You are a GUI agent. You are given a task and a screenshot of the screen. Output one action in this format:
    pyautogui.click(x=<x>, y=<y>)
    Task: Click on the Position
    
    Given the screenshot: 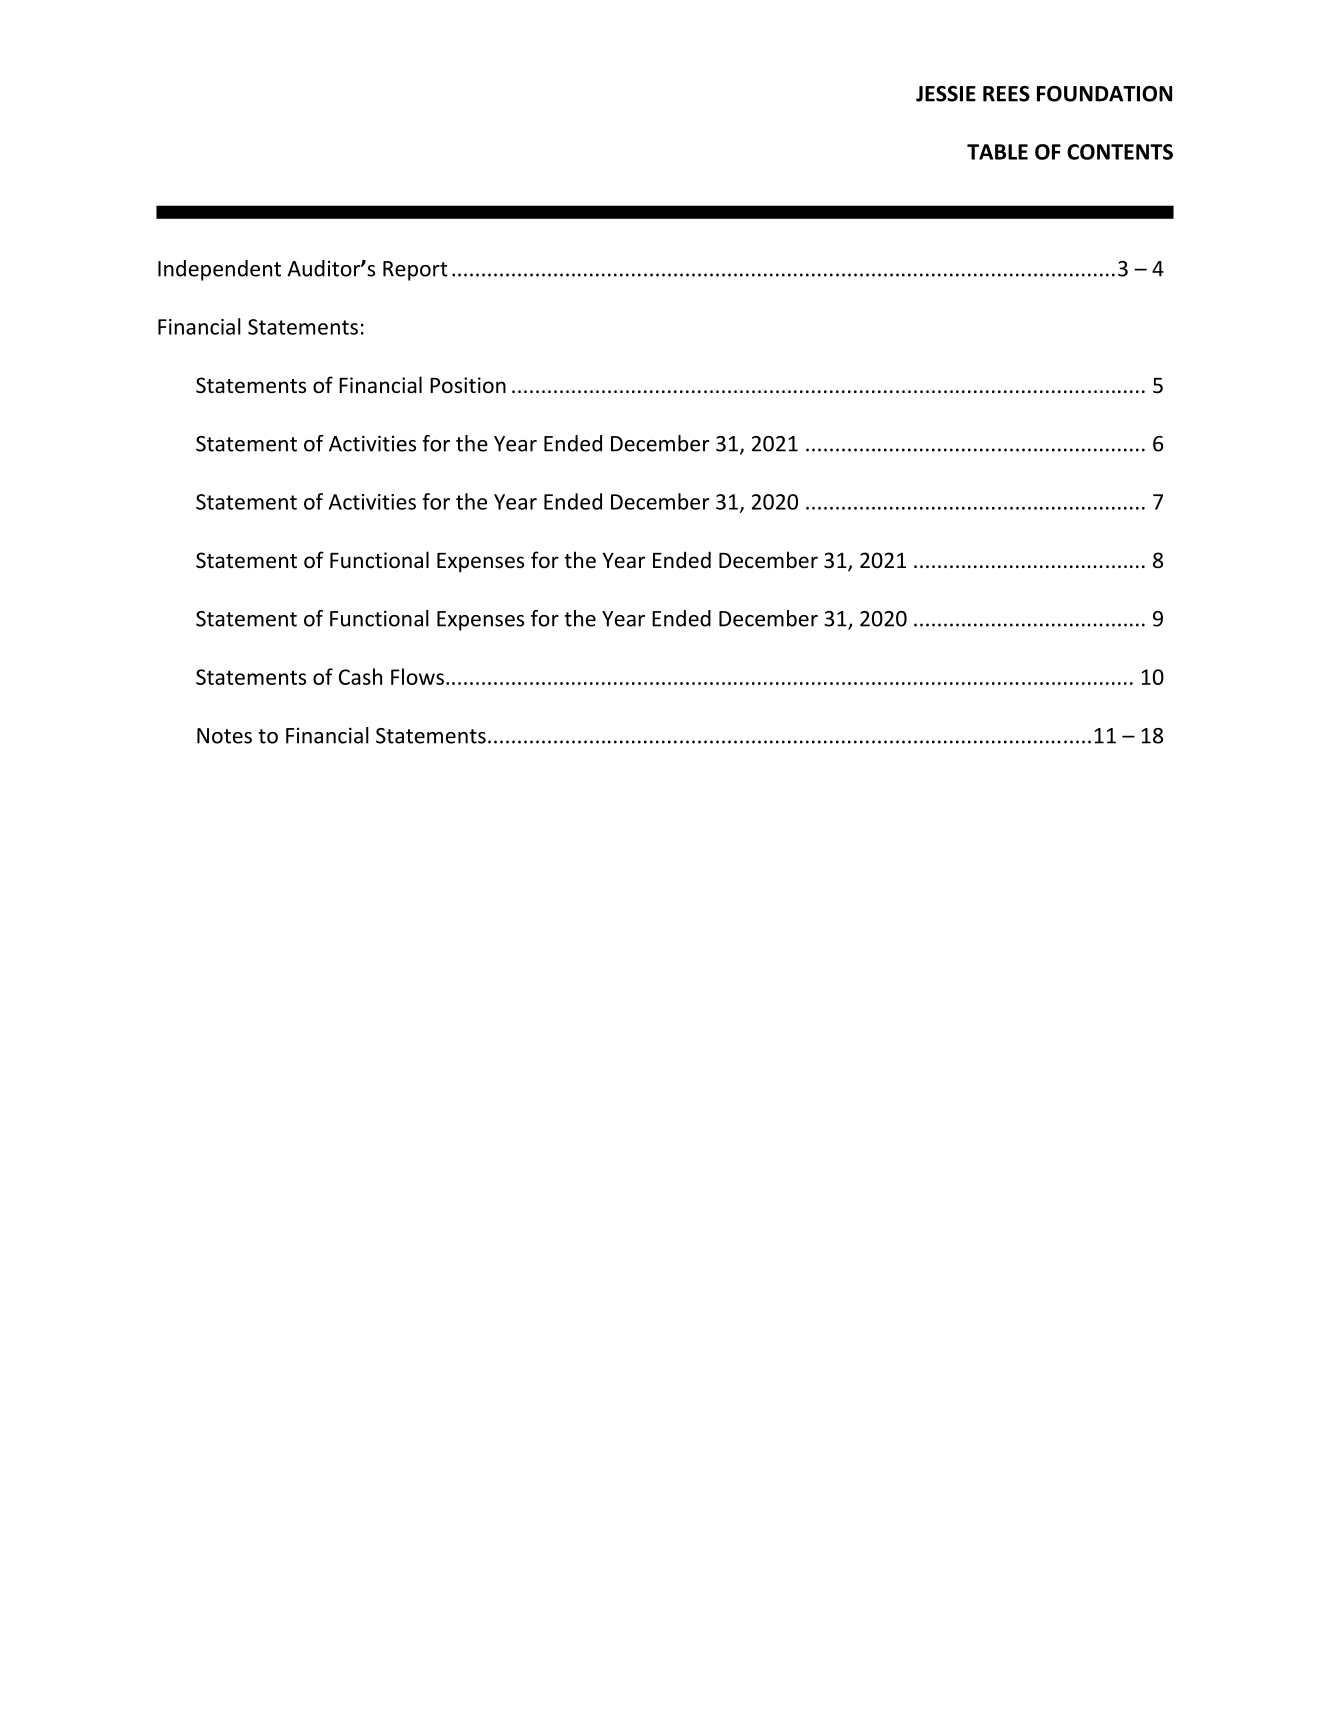 What is the action you would take?
    pyautogui.click(x=468, y=385)
